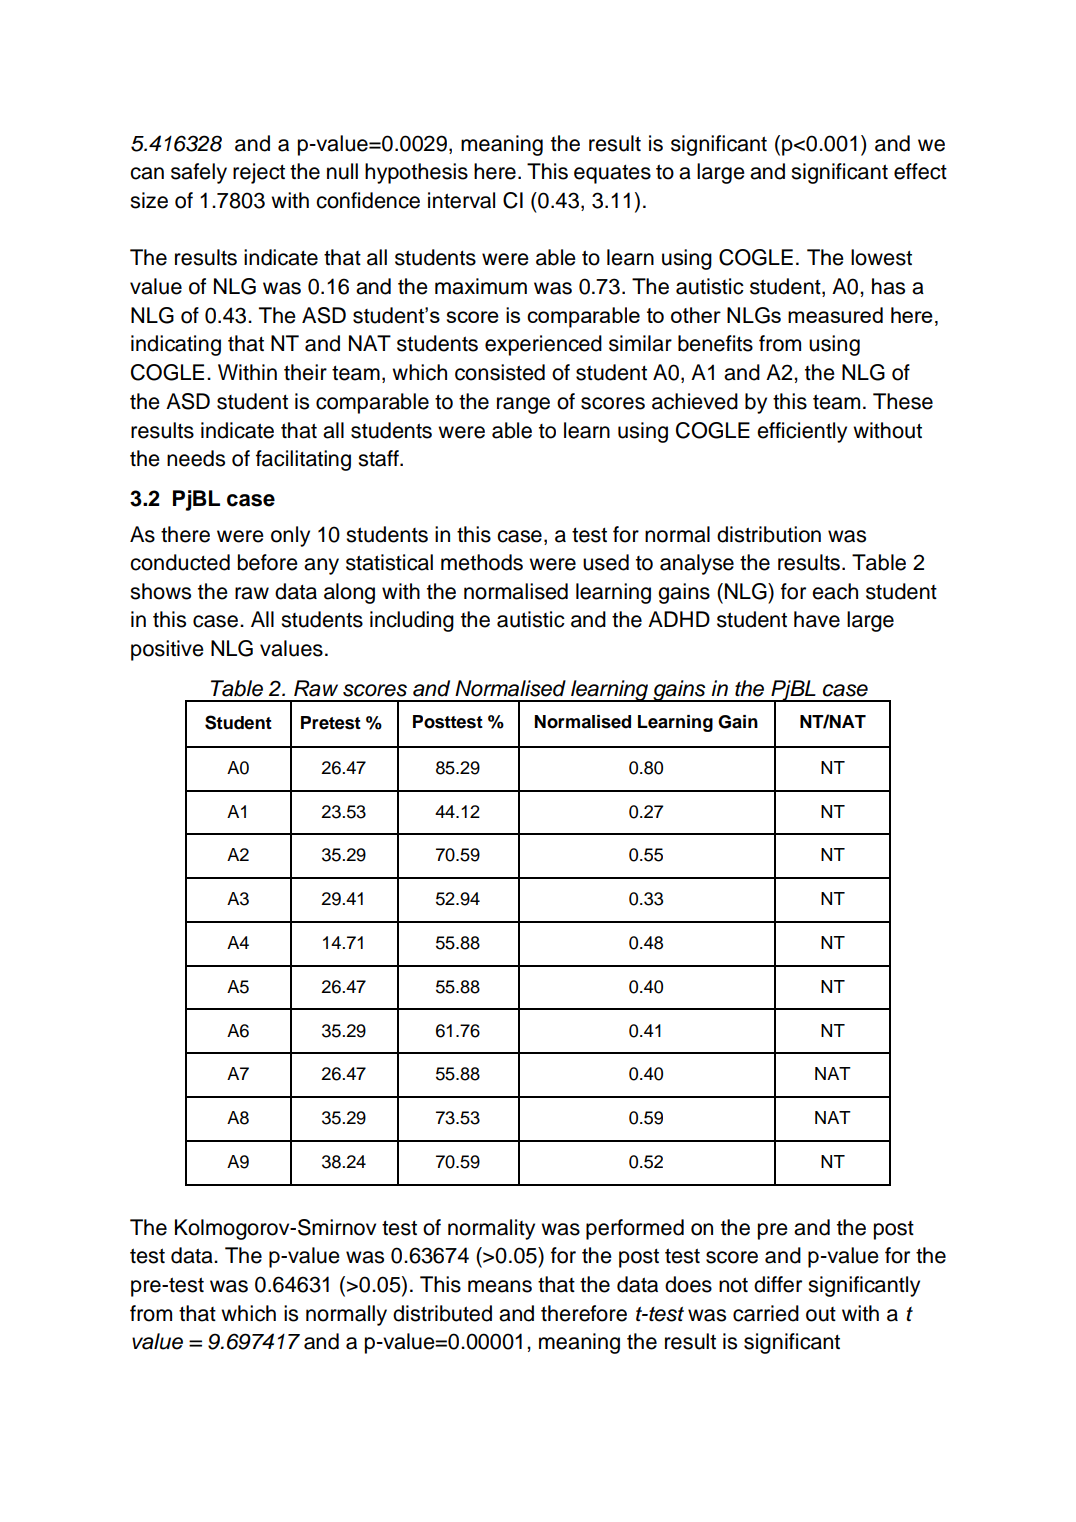 The height and width of the screenshot is (1522, 1076). What do you see at coordinates (817, 619) in the screenshot?
I see `have` at bounding box center [817, 619].
